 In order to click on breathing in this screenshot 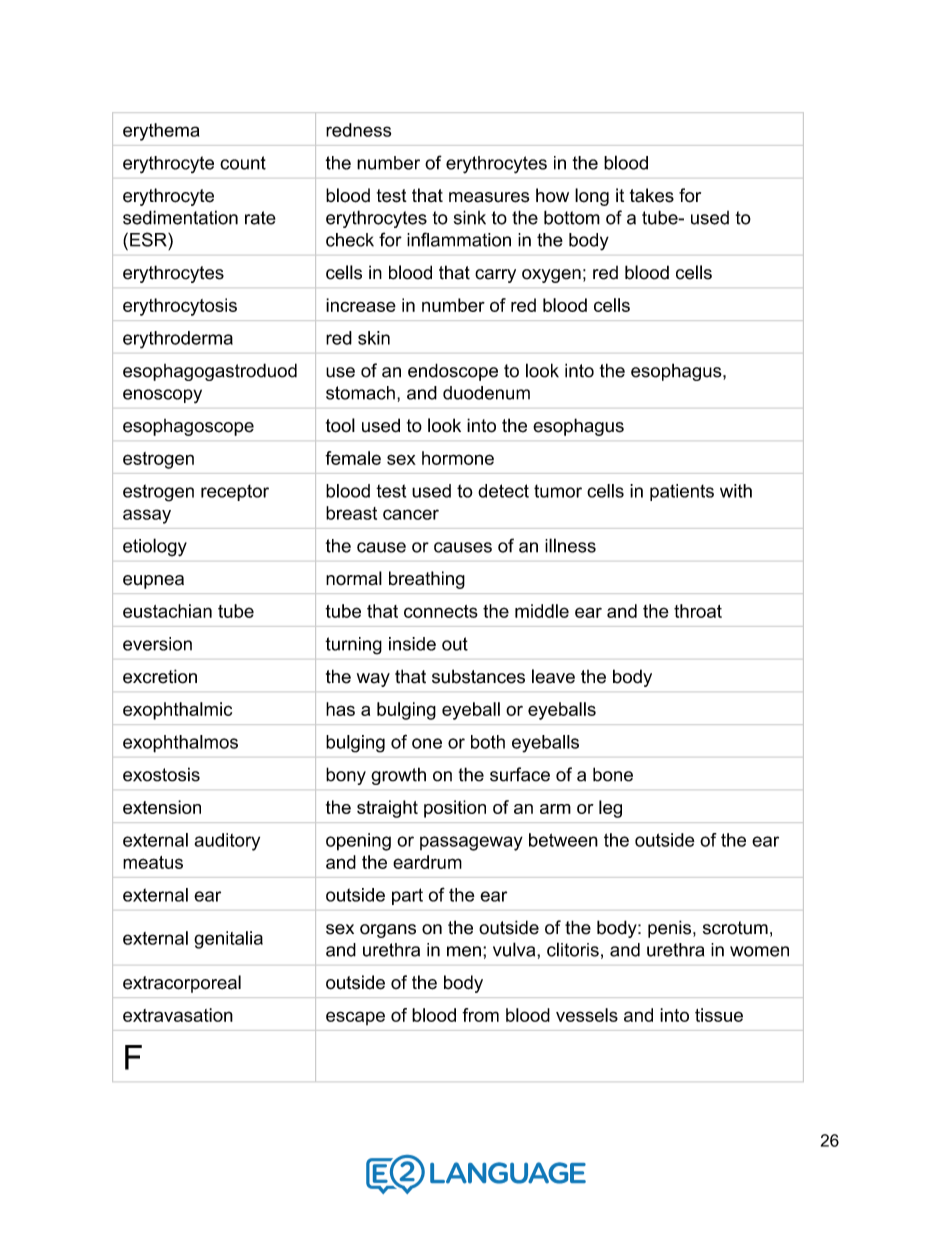, I will do `click(427, 580)`.
